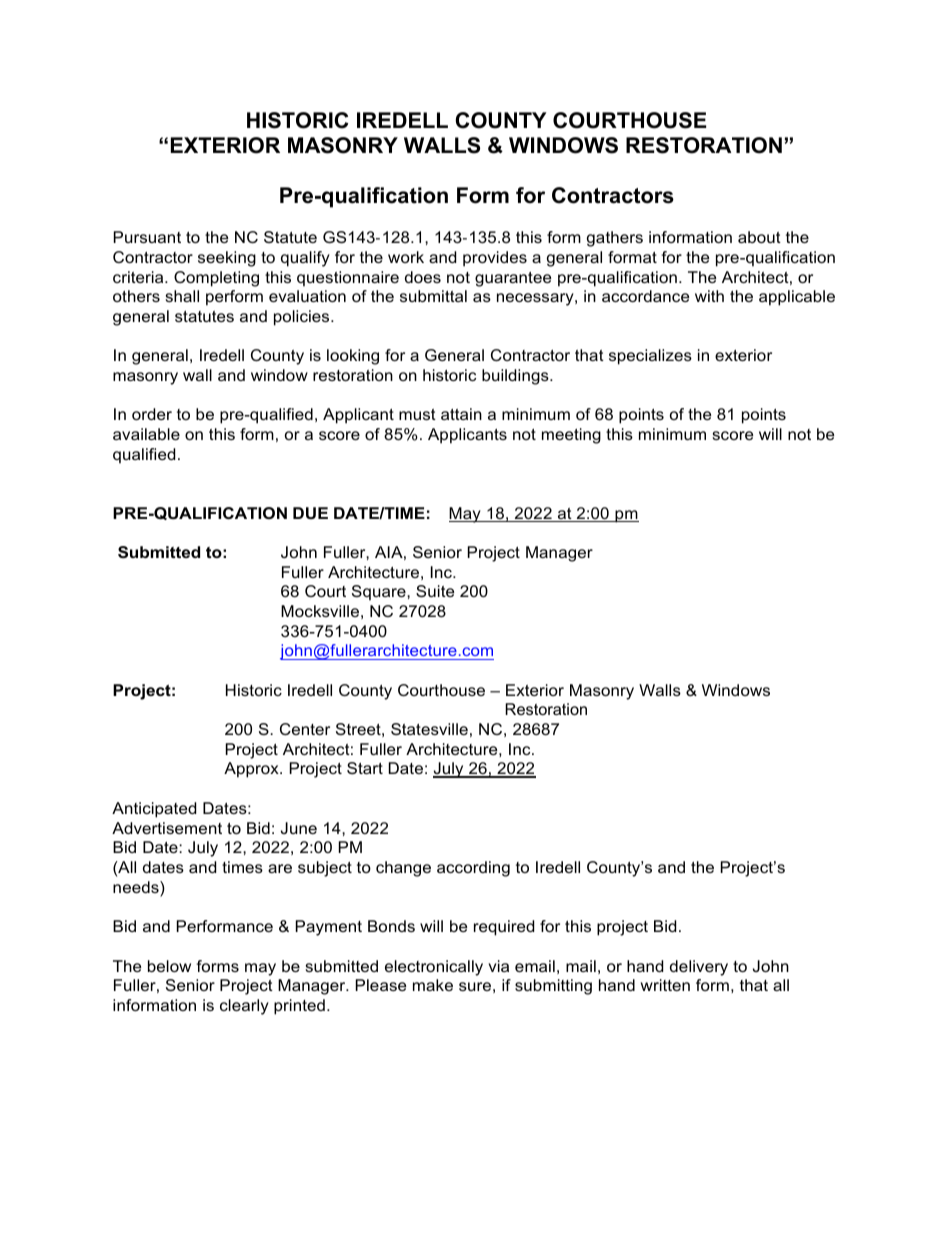 This image has height=1233, width=952. I want to click on clearly, so click(244, 1007).
